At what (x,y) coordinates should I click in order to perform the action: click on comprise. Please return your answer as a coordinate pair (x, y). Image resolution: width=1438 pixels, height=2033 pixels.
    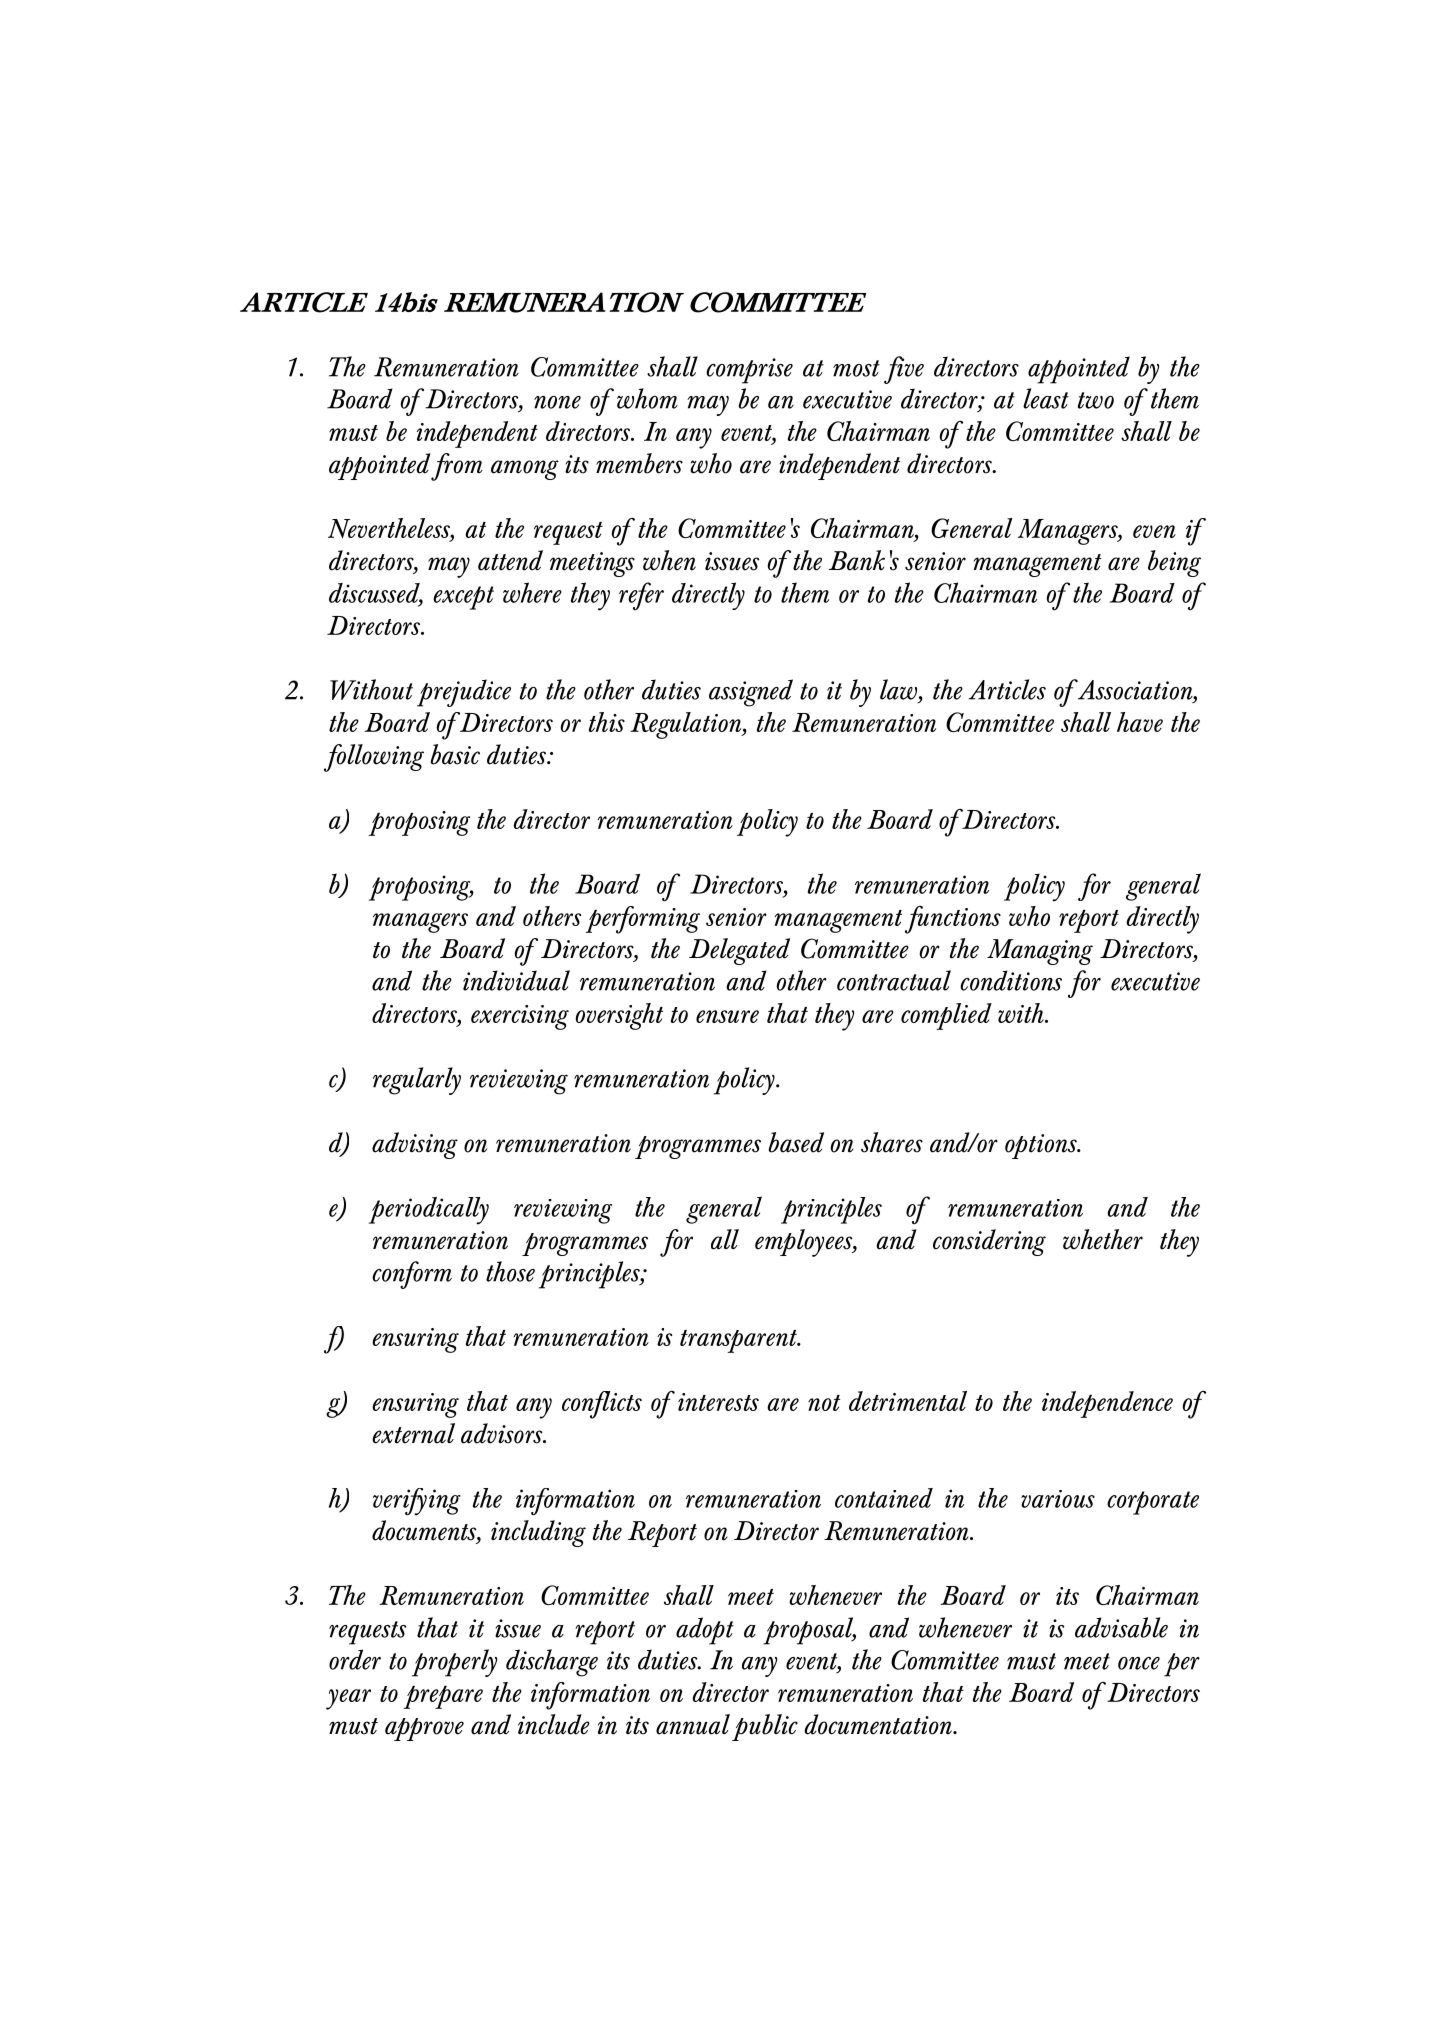
    Looking at the image, I should click on (749, 371).
